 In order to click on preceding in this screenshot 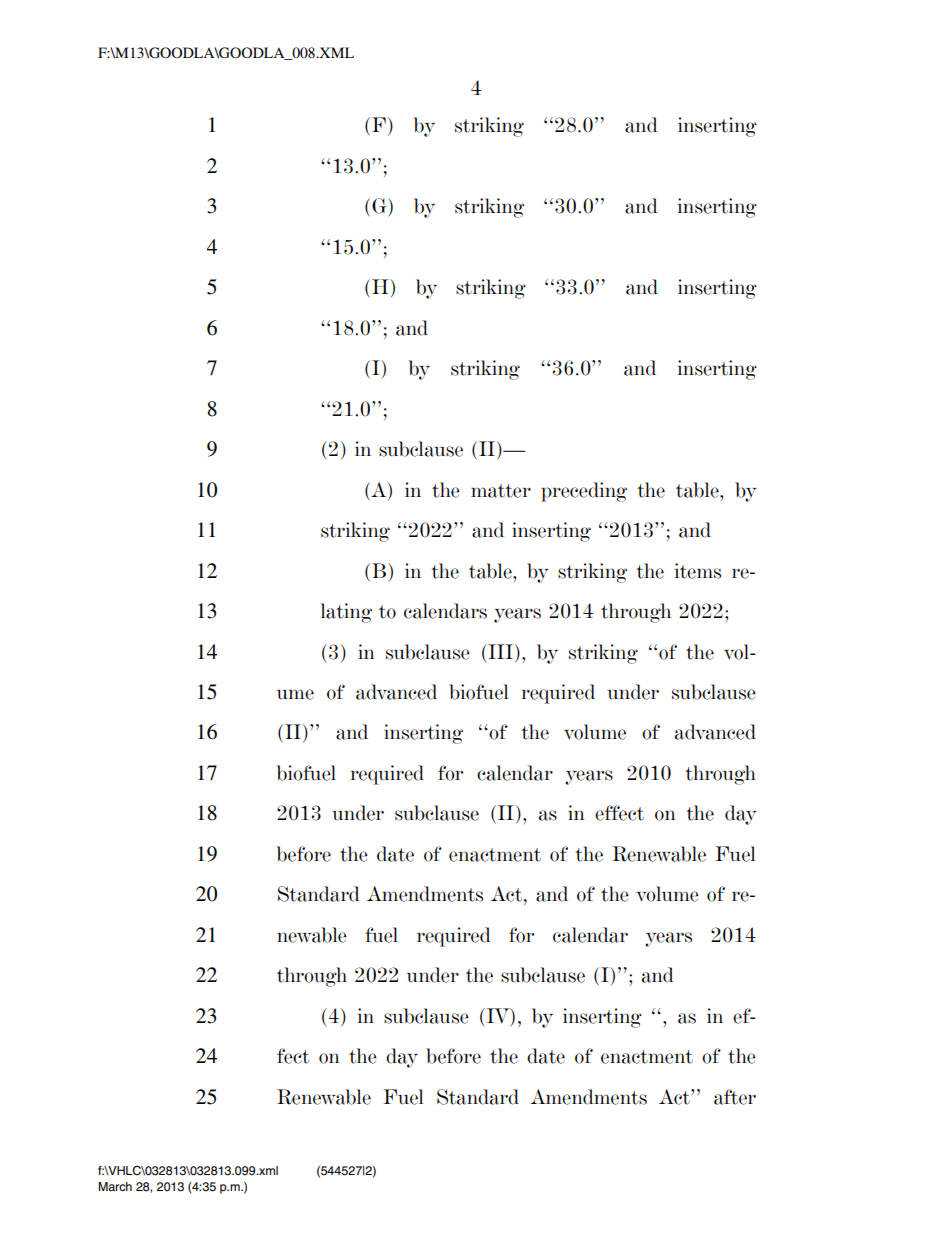, I will do `click(584, 492)`.
